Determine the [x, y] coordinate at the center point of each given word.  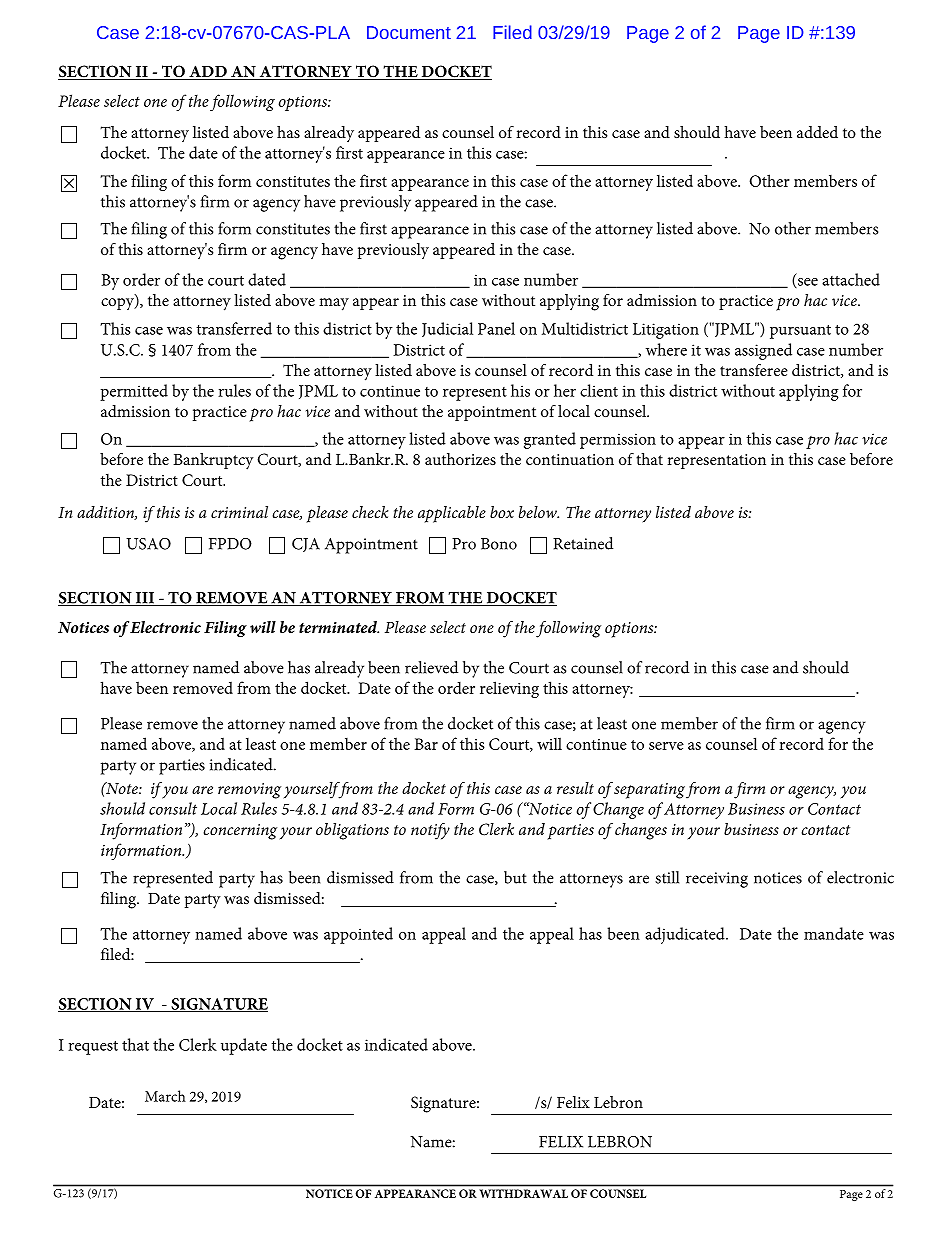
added [817, 132]
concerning [240, 832]
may [334, 304]
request [93, 1048]
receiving [717, 880]
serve [666, 746]
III [144, 599]
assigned [763, 351]
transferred [234, 328]
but [515, 877]
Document [409, 32]
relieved [431, 667]
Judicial [447, 329]
